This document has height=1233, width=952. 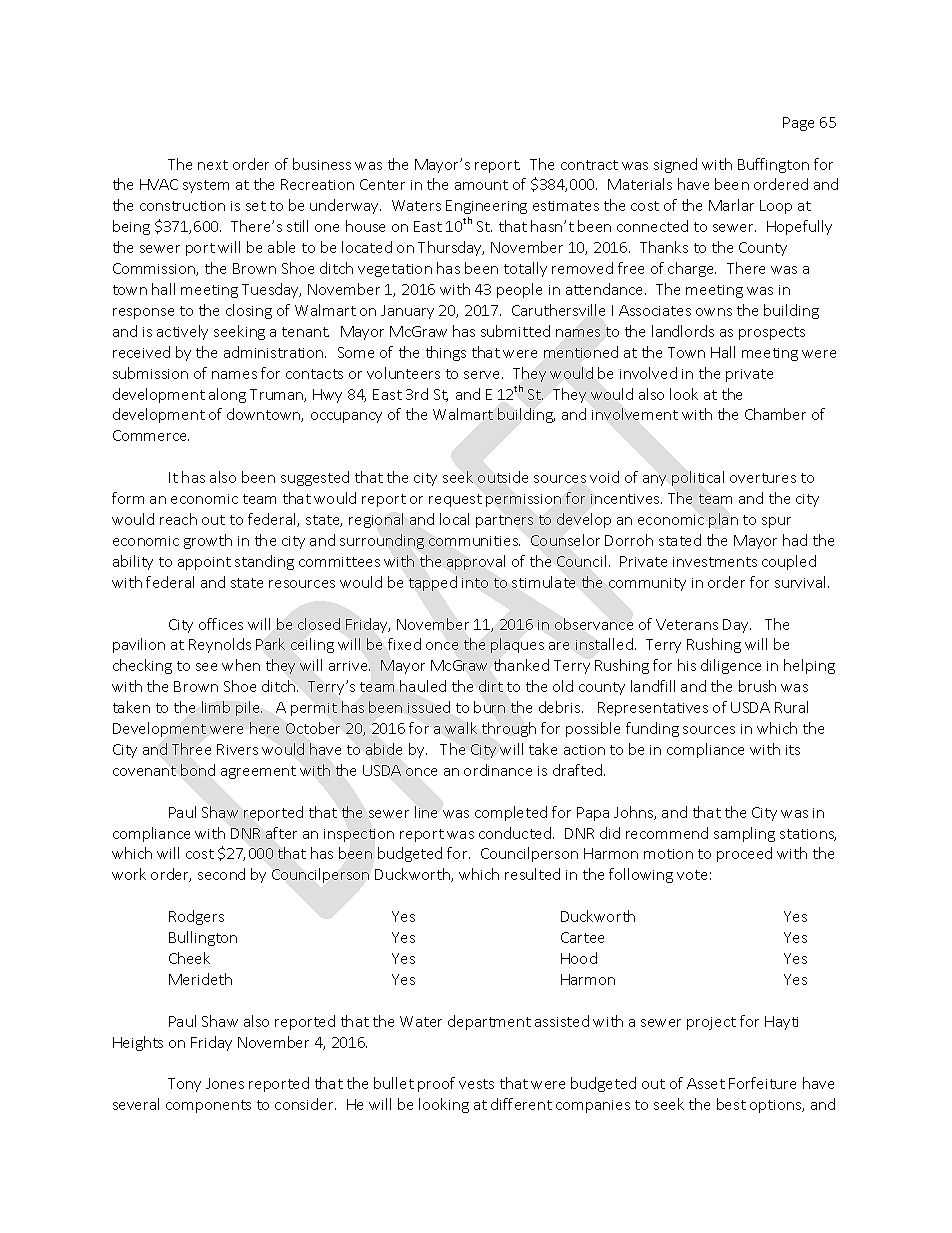 I want to click on Veterans, so click(x=687, y=624).
